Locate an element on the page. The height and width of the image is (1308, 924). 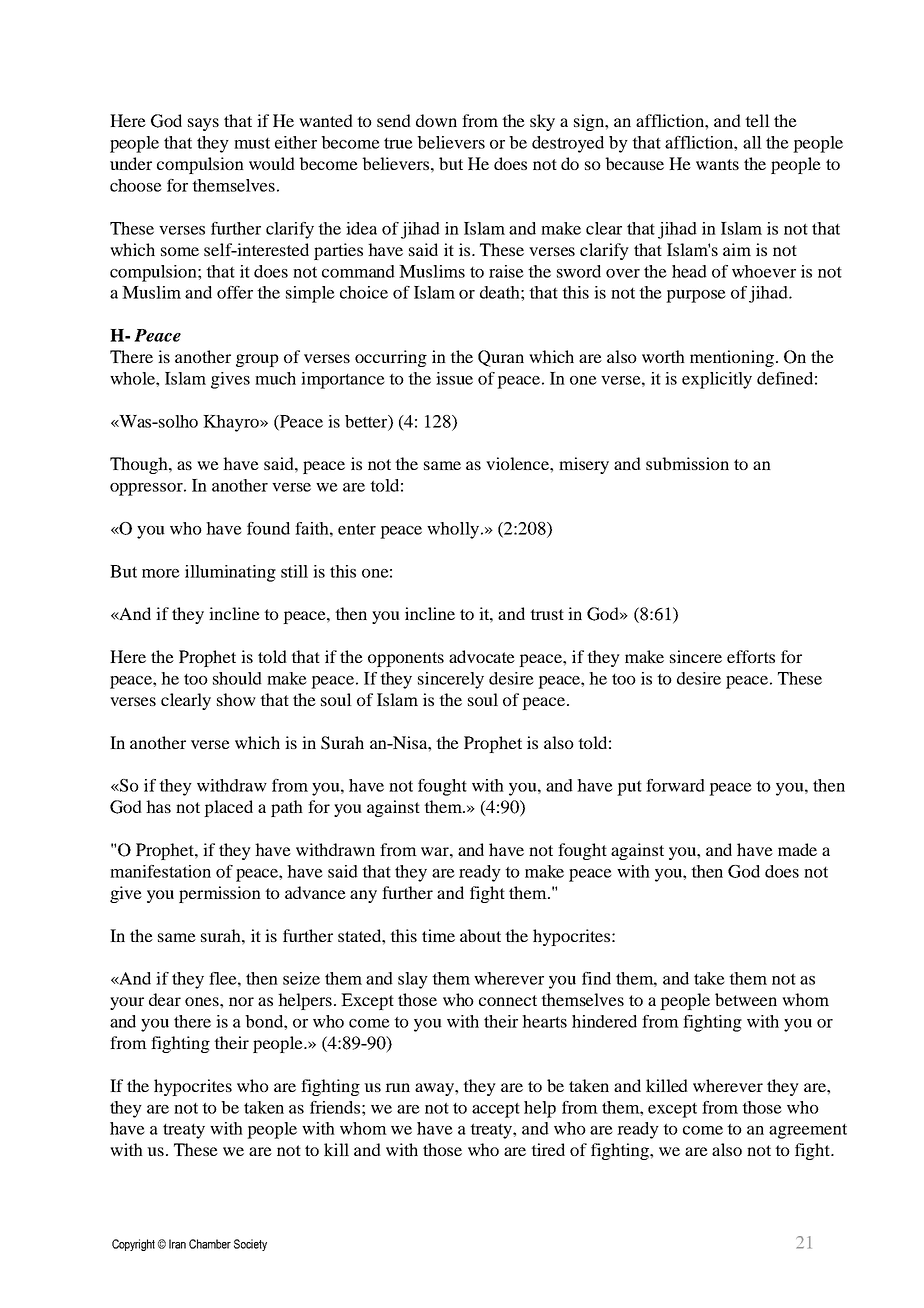
between is located at coordinates (746, 999).
